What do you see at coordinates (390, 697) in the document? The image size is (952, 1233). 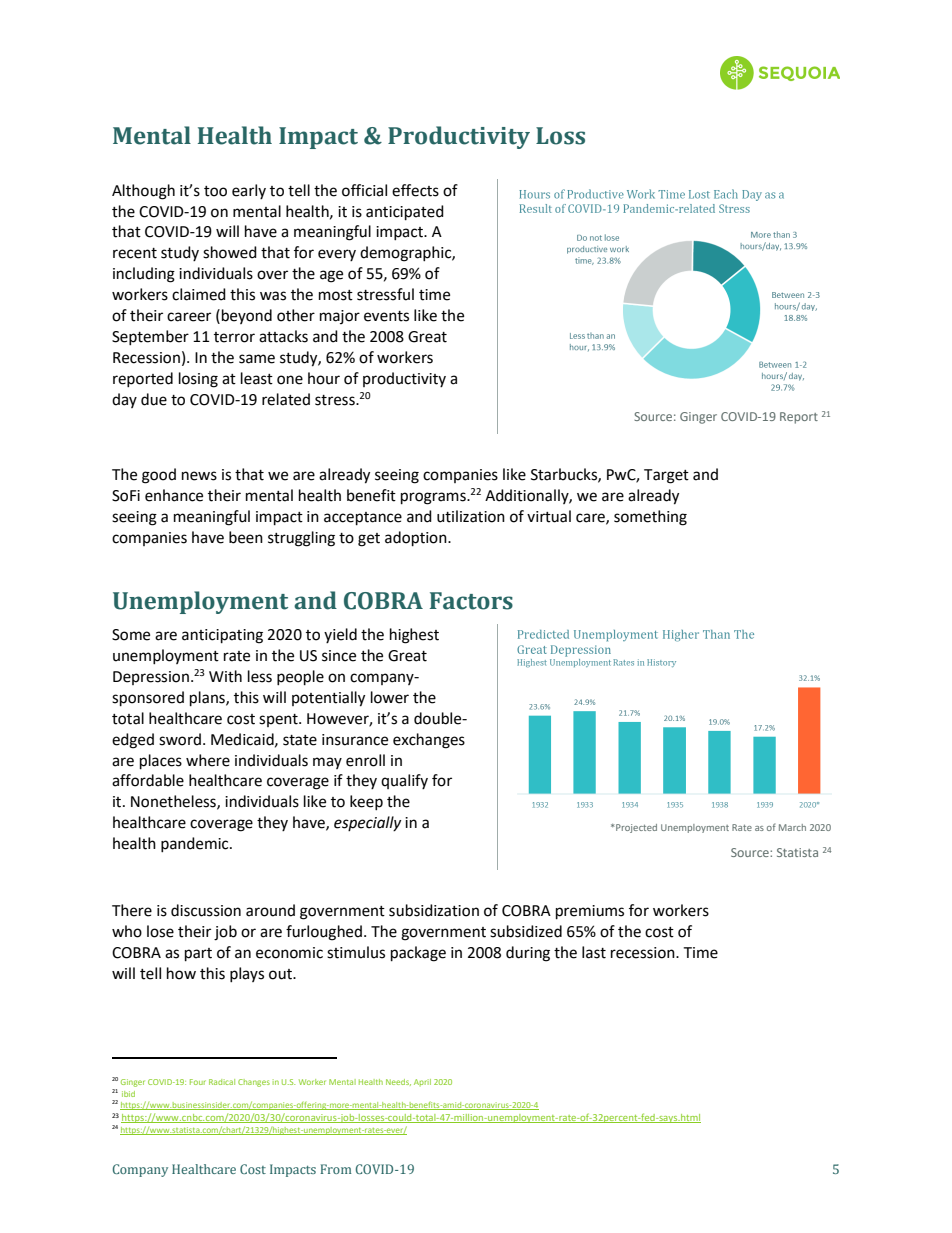 I see `lower` at bounding box center [390, 697].
